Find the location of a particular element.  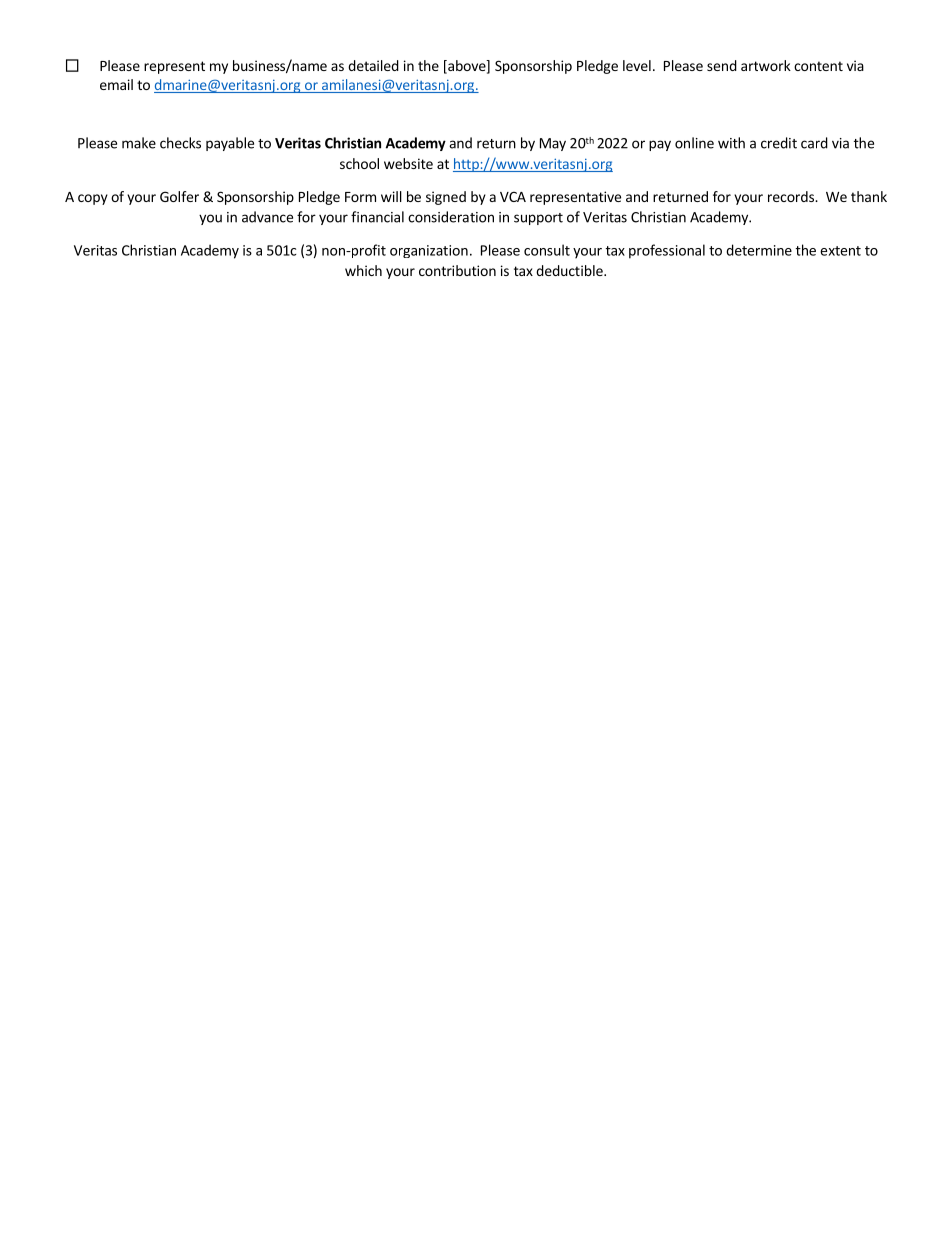

above is located at coordinates (467, 66).
